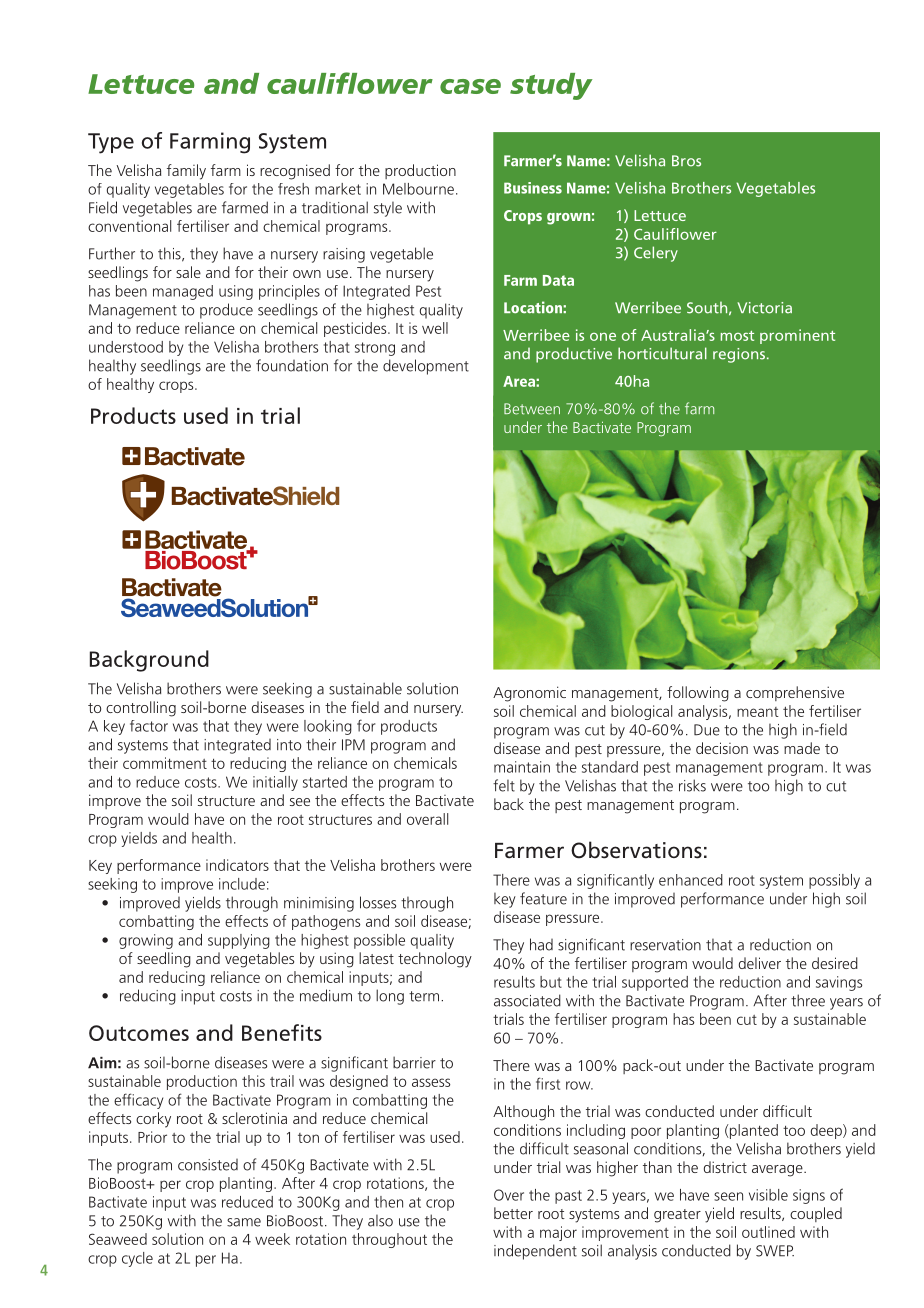  What do you see at coordinates (686, 161) in the document?
I see `Bros` at bounding box center [686, 161].
